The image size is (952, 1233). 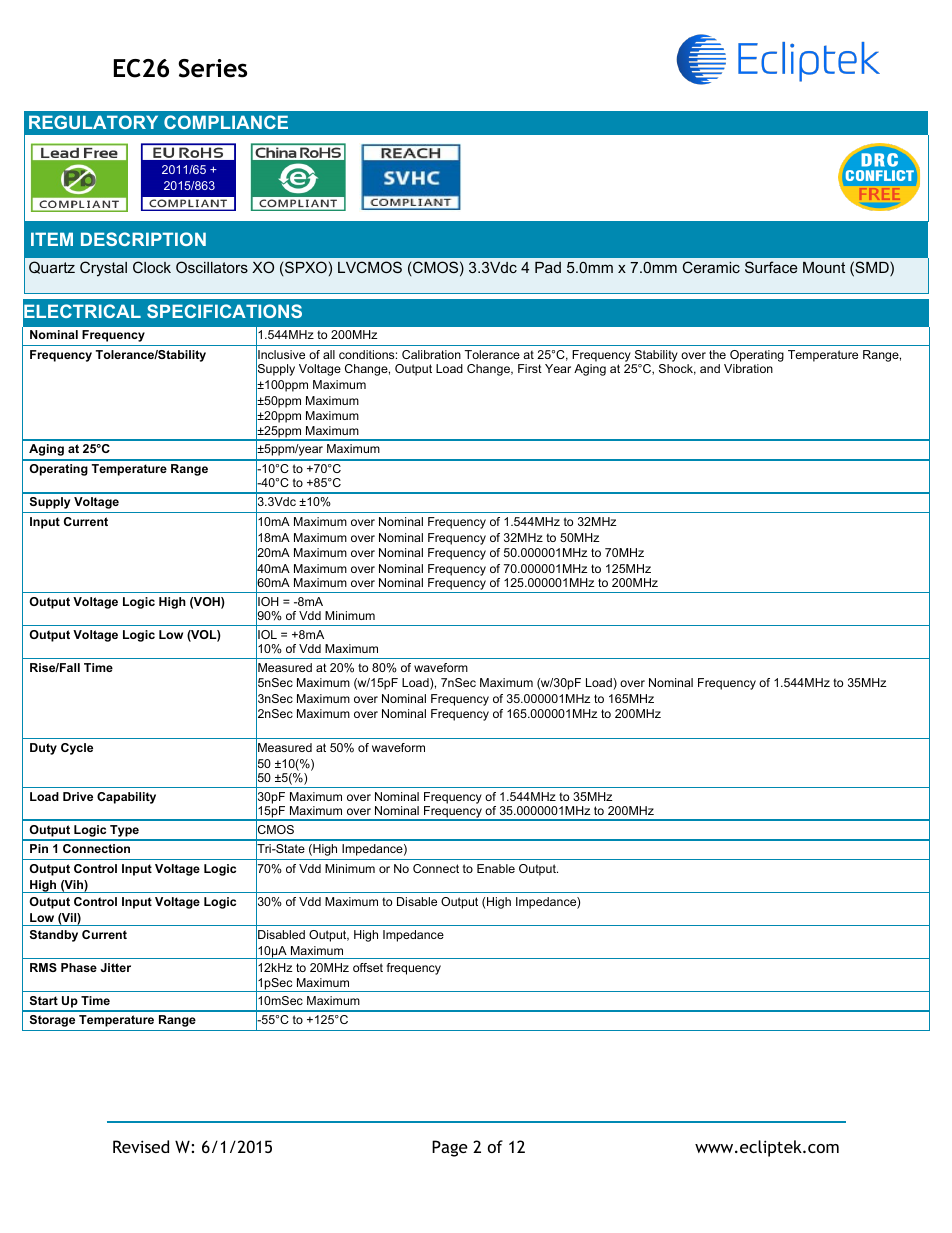 What do you see at coordinates (226, 122) in the screenshot?
I see `COMPLIANCE` at bounding box center [226, 122].
